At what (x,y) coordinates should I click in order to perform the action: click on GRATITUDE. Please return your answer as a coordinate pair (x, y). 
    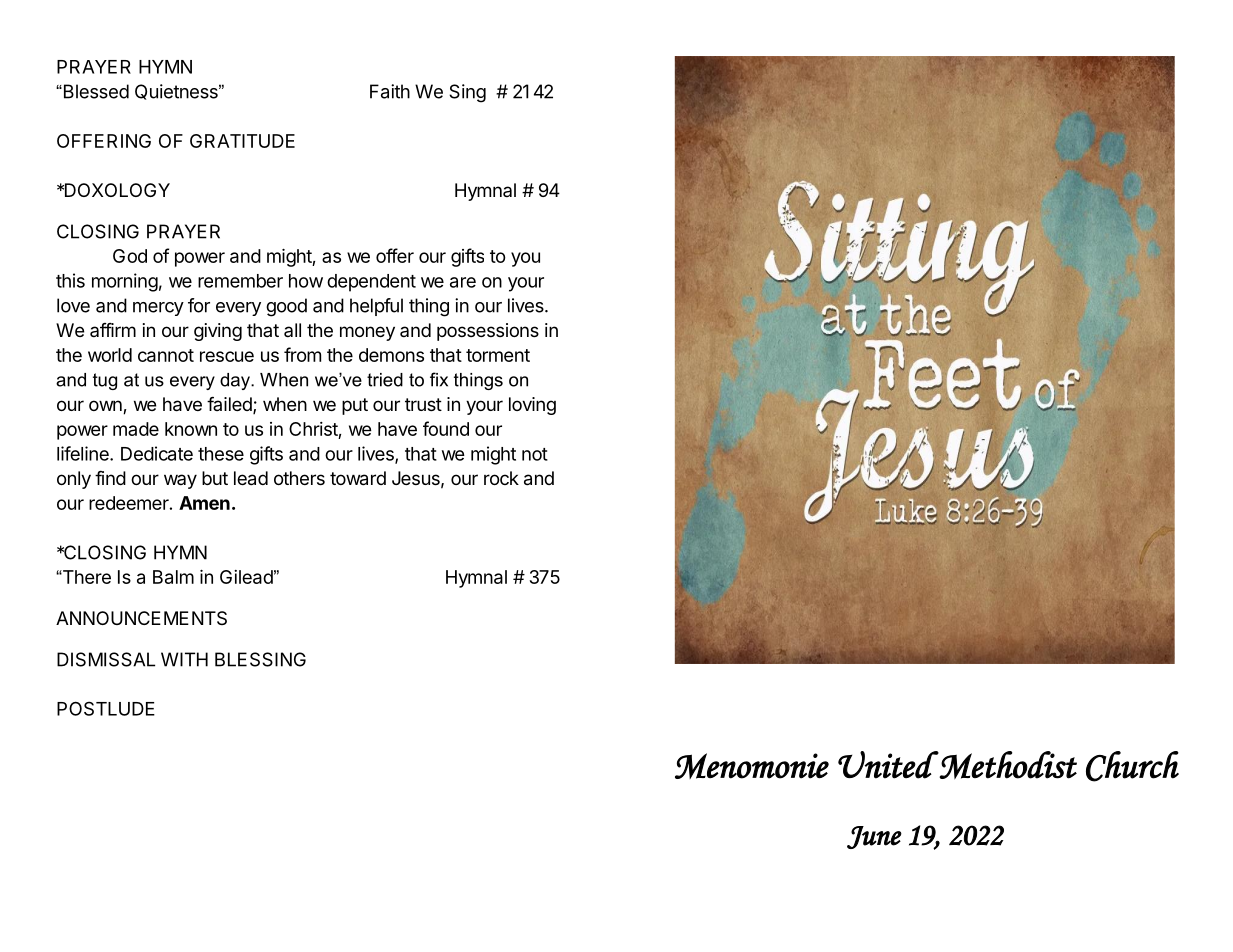
    Looking at the image, I should click on (242, 141).
